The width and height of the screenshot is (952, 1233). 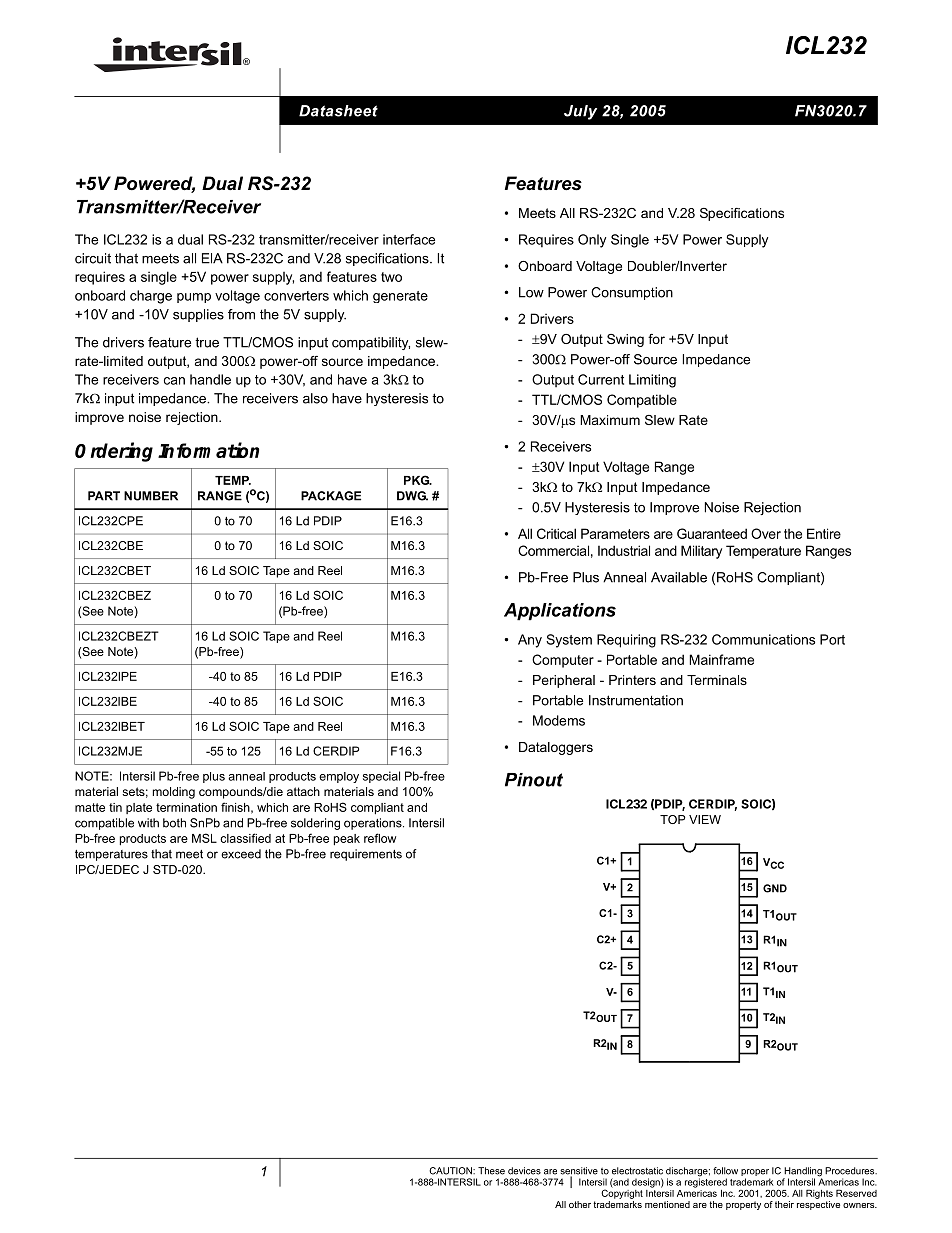 What do you see at coordinates (151, 496) in the screenshot?
I see `NUMBER` at bounding box center [151, 496].
